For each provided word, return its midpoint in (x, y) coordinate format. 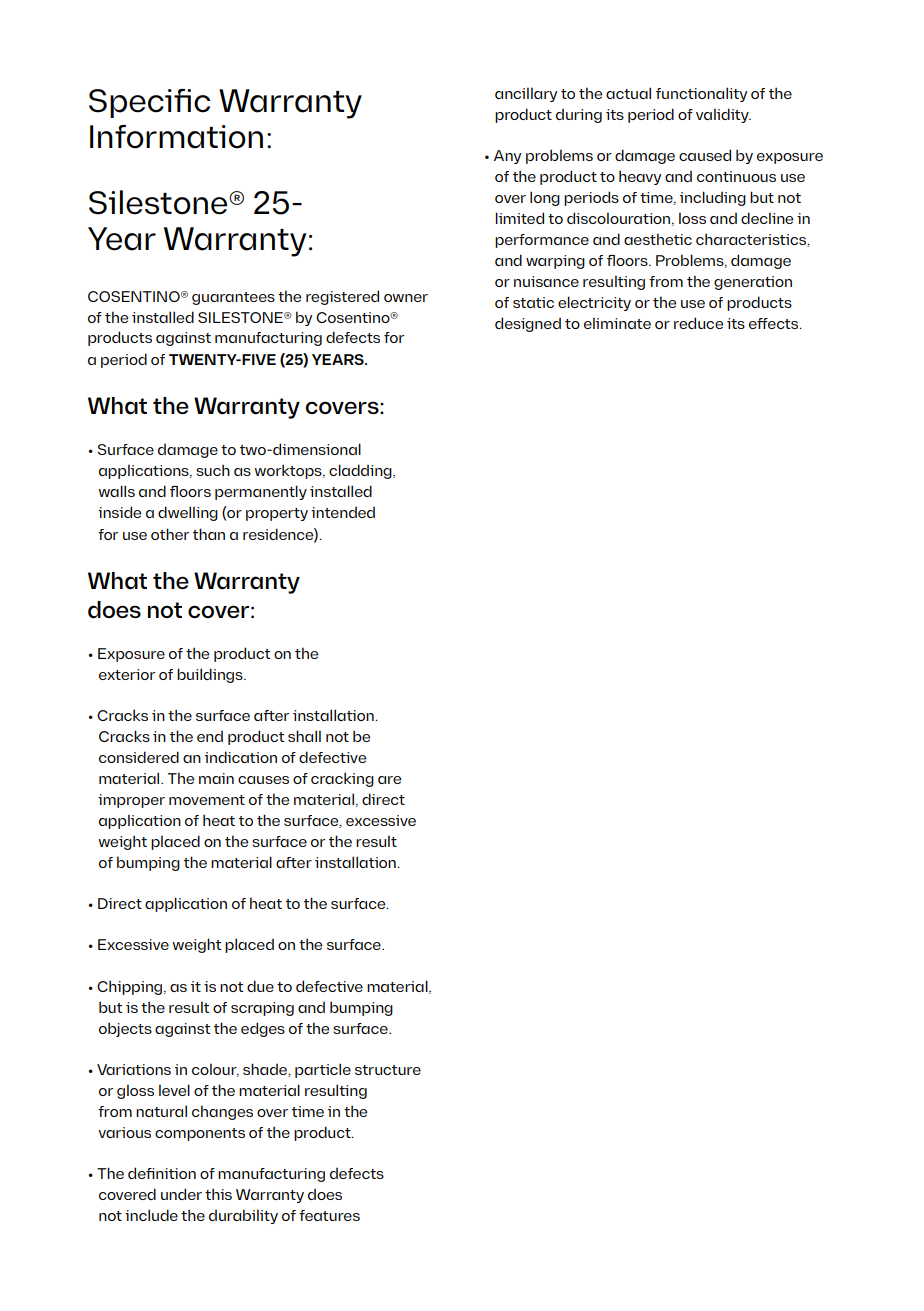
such (213, 470)
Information (176, 137)
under (181, 1194)
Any (508, 157)
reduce (698, 323)
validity (723, 115)
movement (207, 800)
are (389, 780)
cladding (361, 471)
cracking (342, 779)
